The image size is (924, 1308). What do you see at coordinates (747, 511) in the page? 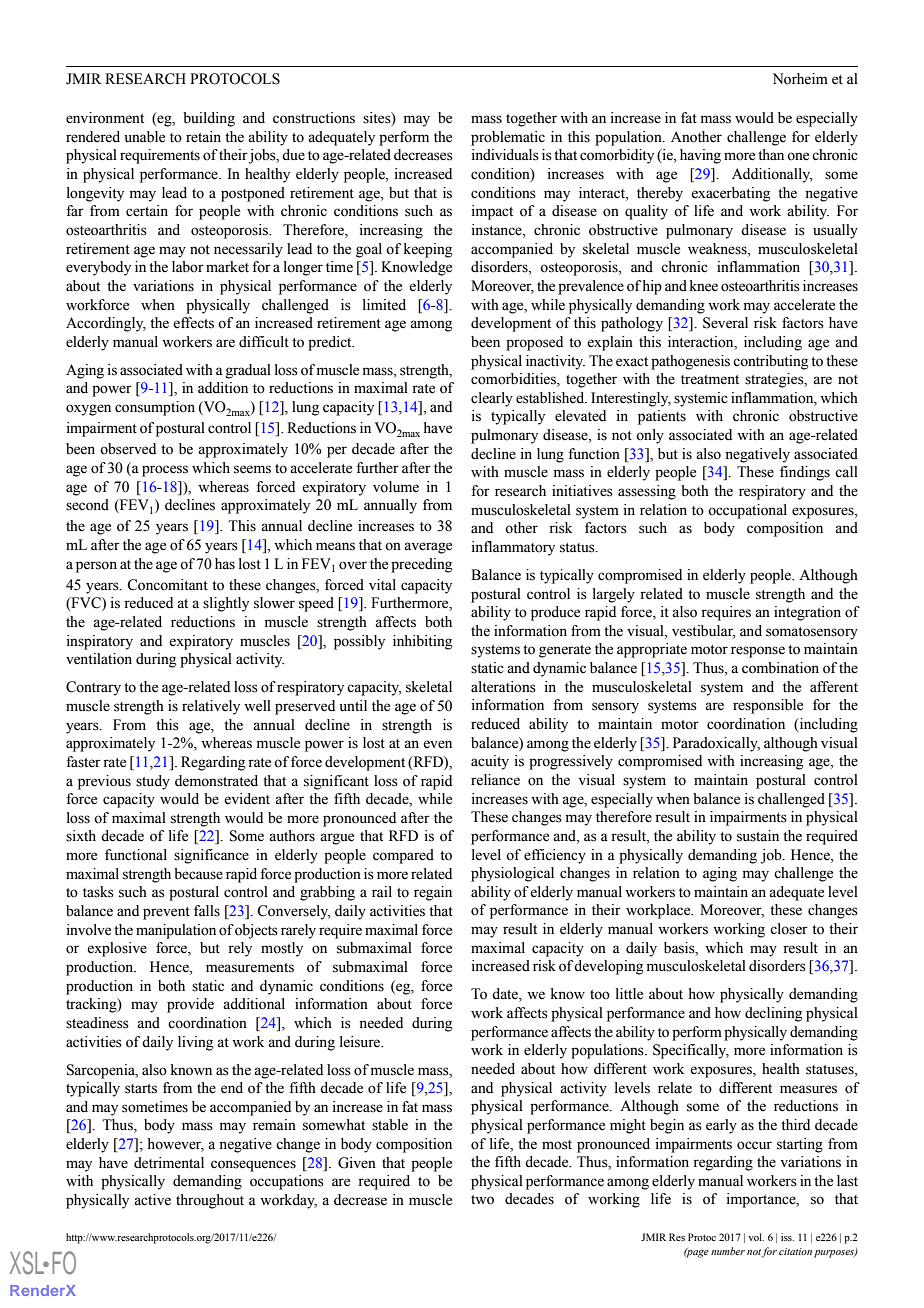
I see `occupational` at bounding box center [747, 511].
